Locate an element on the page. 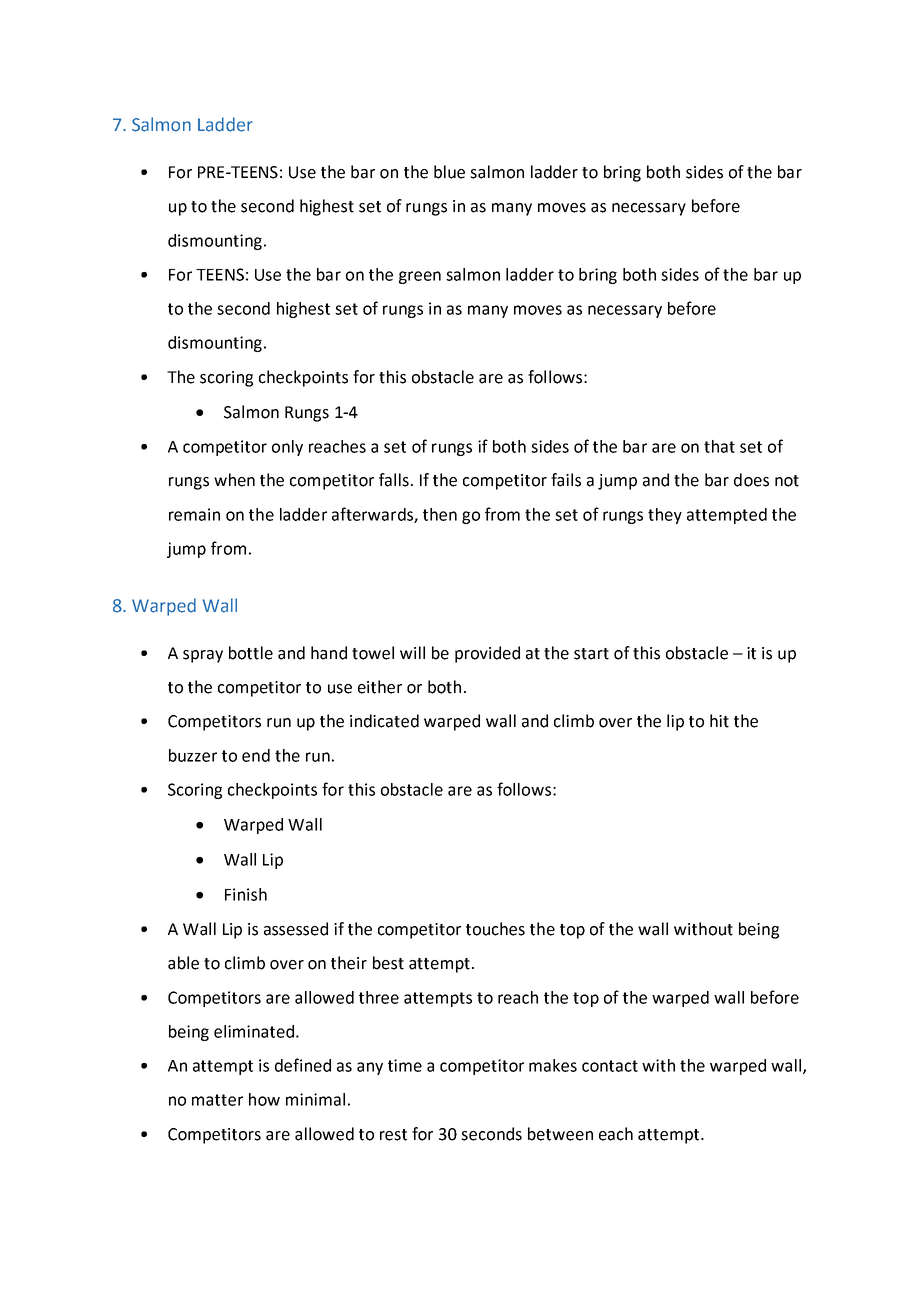 The width and height of the image is (924, 1308). provided is located at coordinates (487, 654).
